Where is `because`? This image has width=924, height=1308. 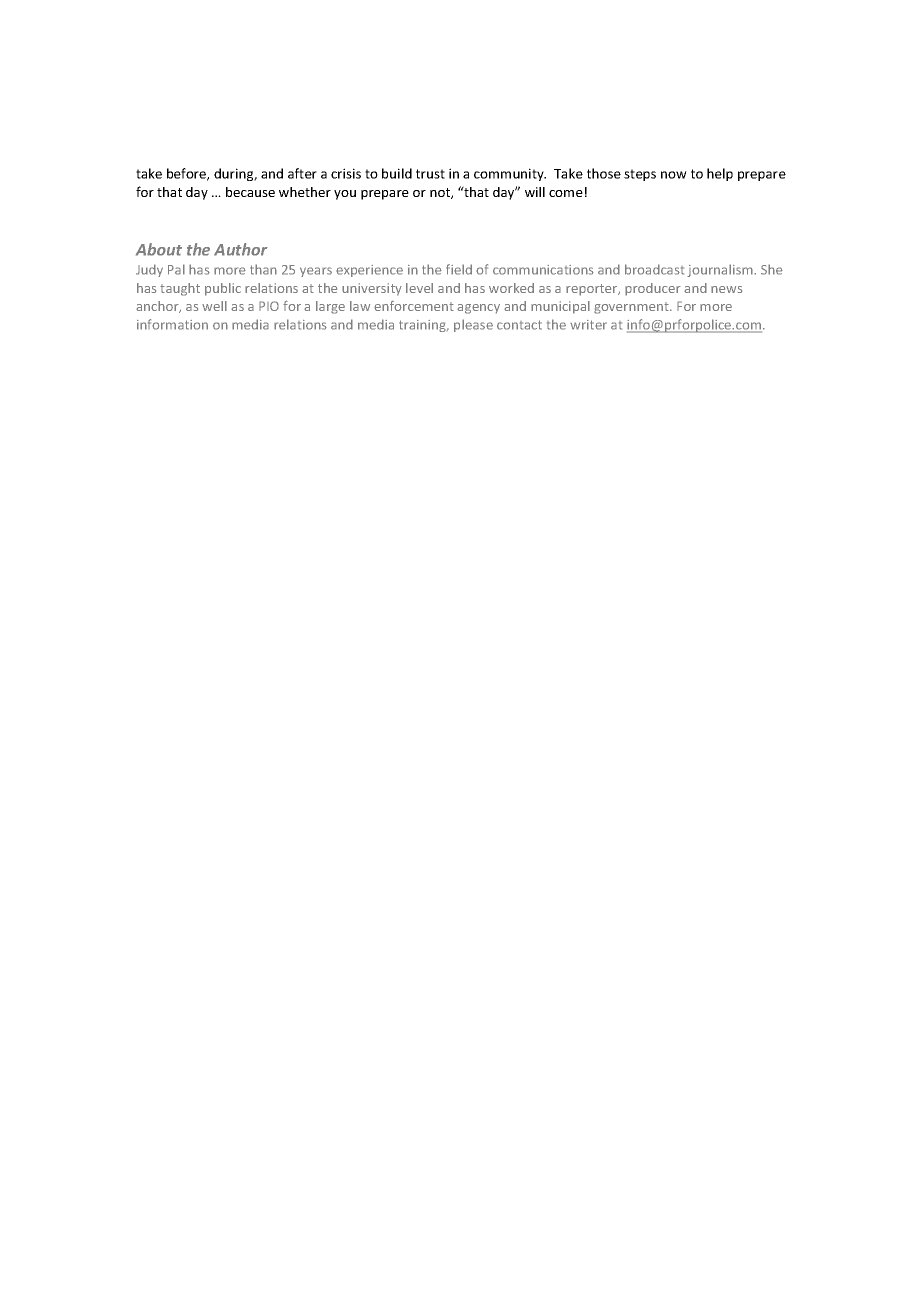 because is located at coordinates (250, 192).
